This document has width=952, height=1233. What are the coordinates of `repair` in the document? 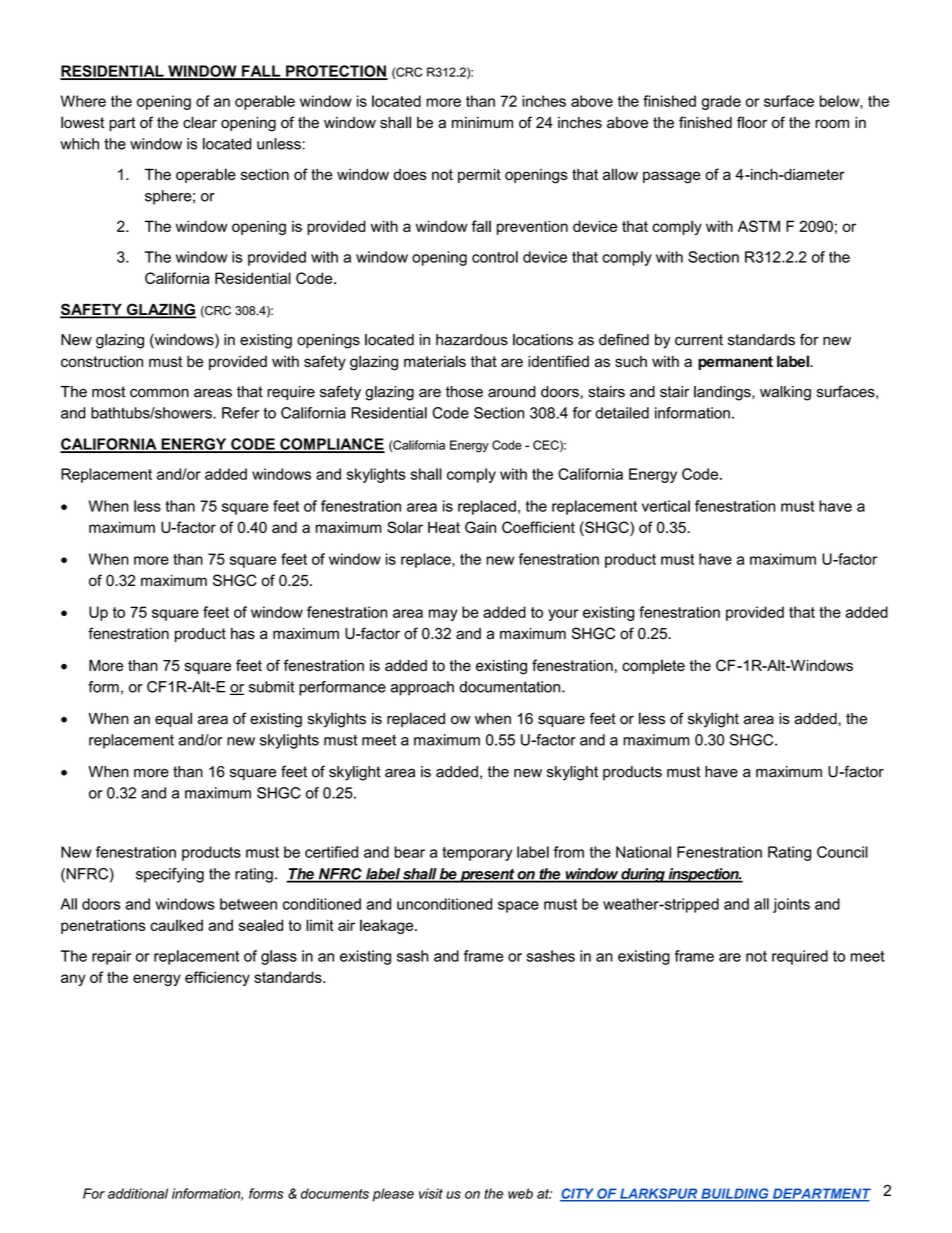 It's located at (111, 957).
